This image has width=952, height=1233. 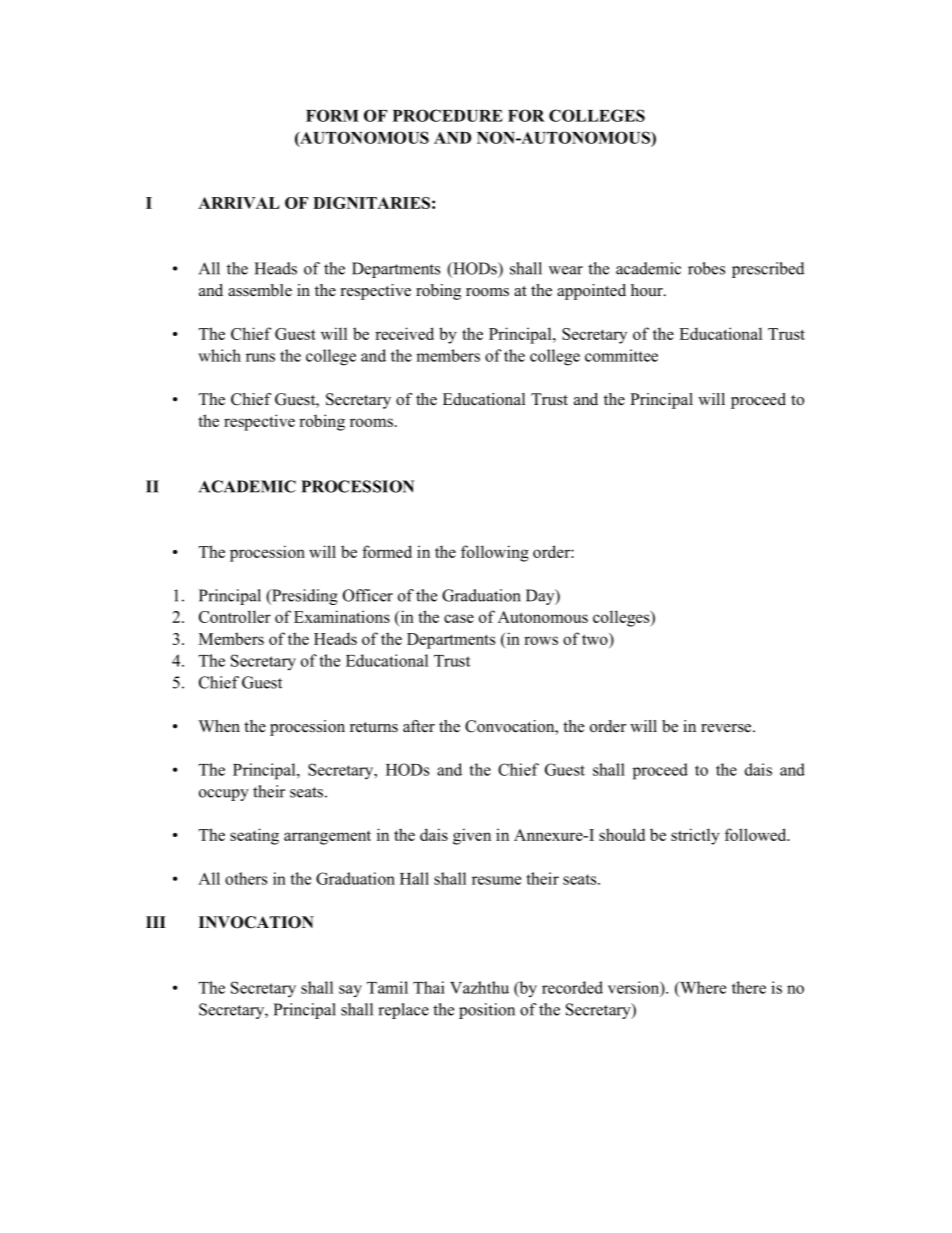 I want to click on robes, so click(x=706, y=268).
